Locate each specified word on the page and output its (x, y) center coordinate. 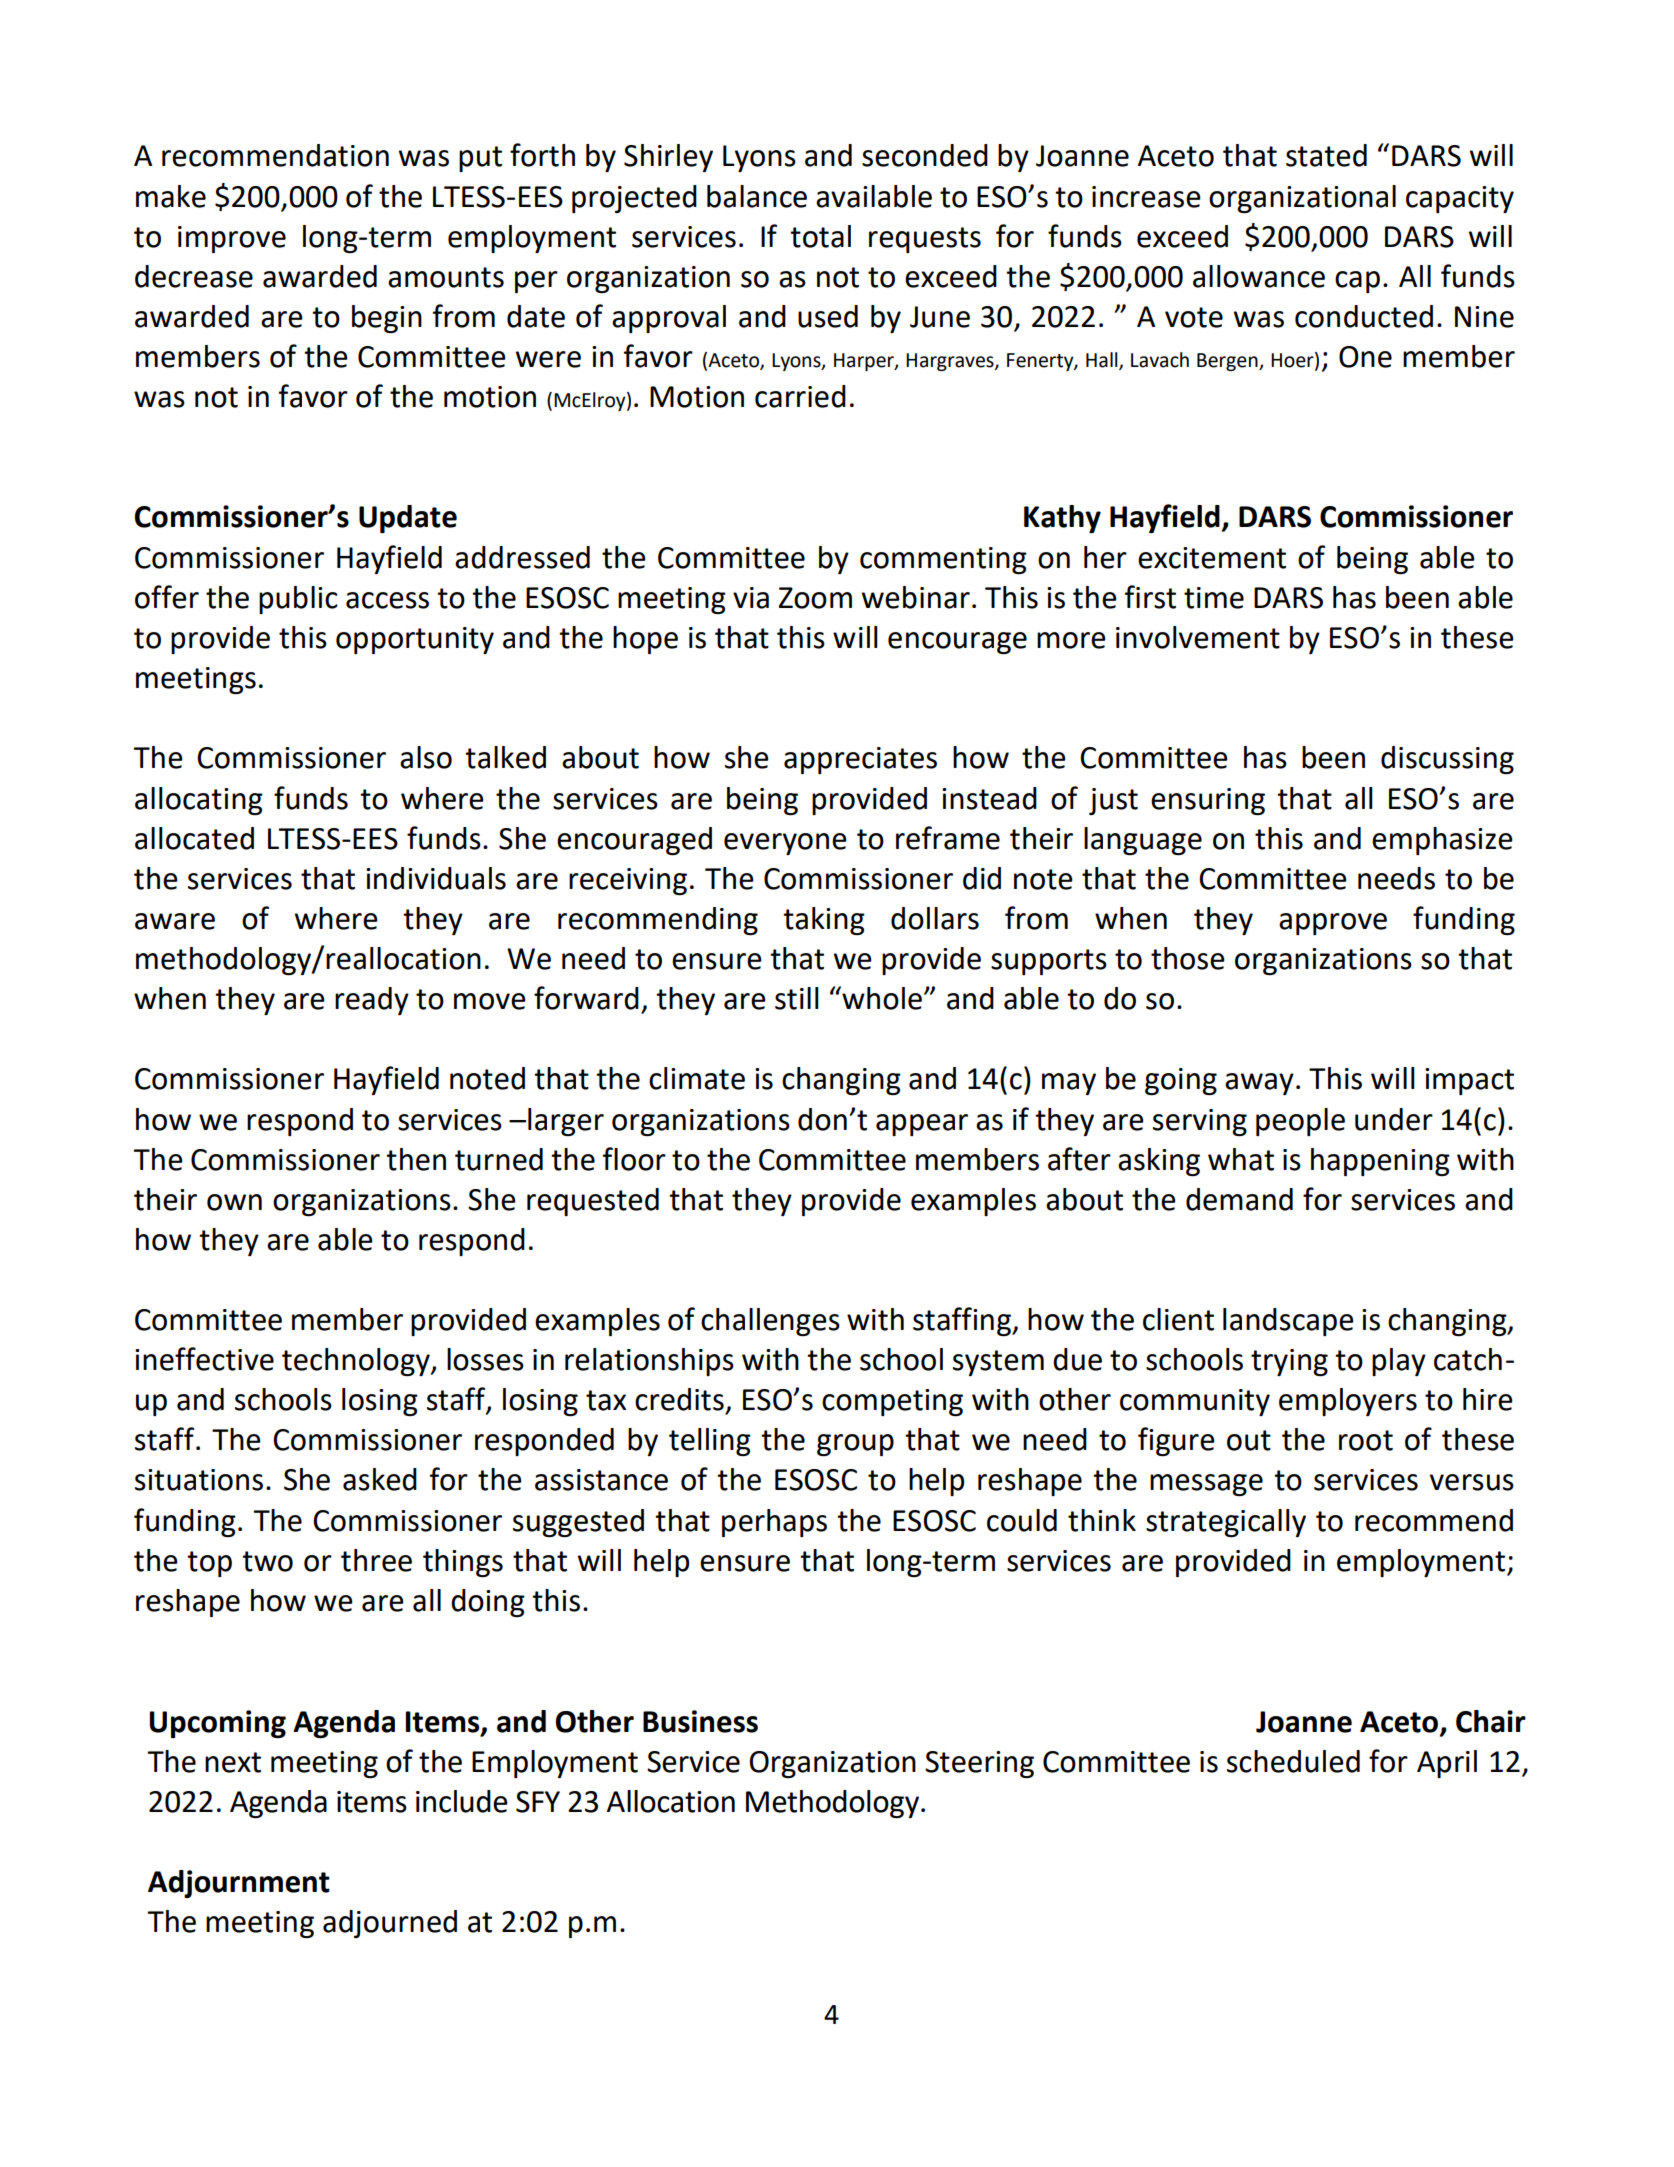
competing (892, 1402)
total (820, 236)
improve (232, 239)
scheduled (1293, 1761)
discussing (1447, 760)
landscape (1288, 1322)
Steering (979, 1764)
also (426, 757)
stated (1326, 155)
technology (357, 1362)
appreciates (860, 760)
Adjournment (239, 1884)
